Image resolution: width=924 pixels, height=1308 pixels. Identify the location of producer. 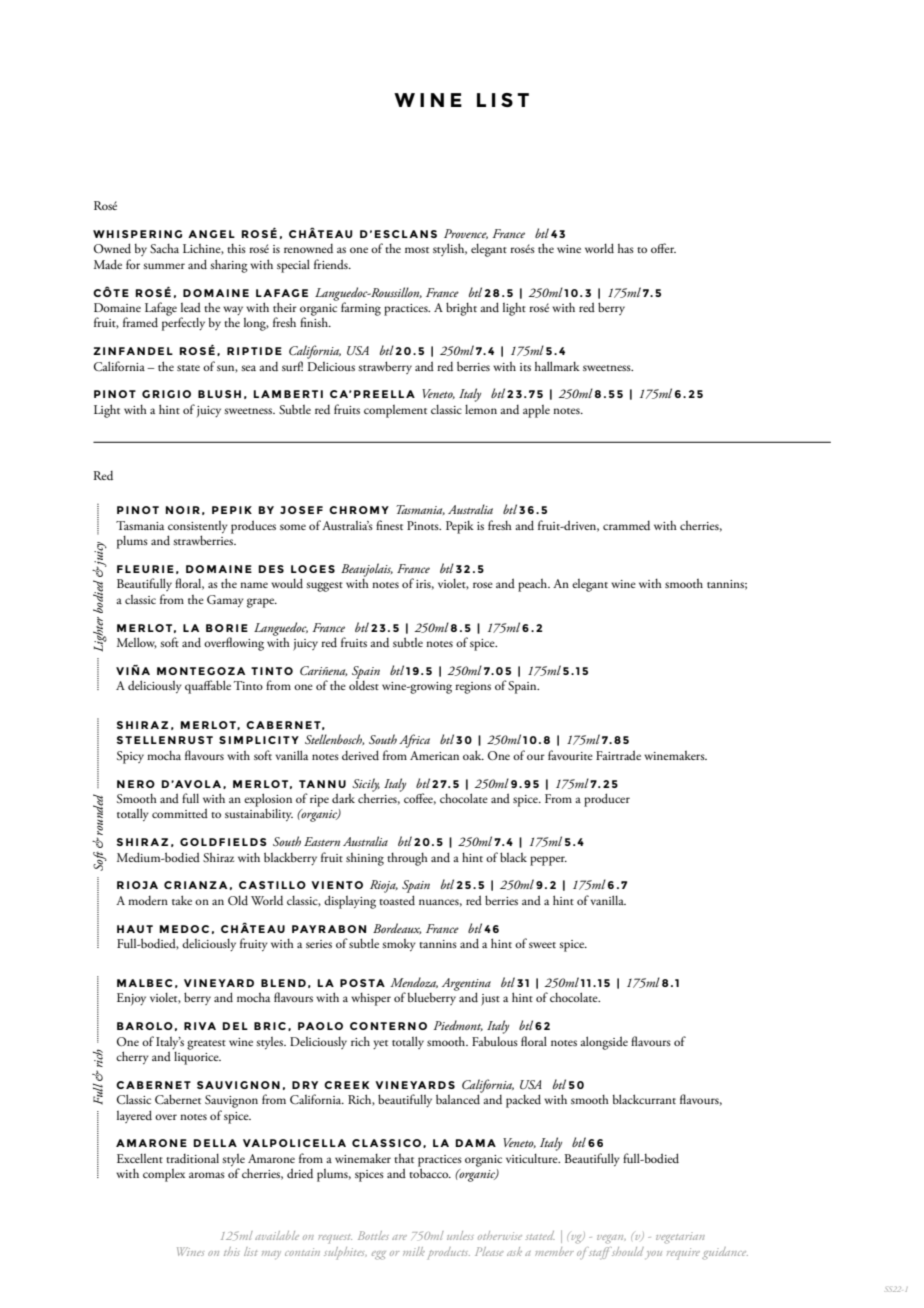
(607, 800).
